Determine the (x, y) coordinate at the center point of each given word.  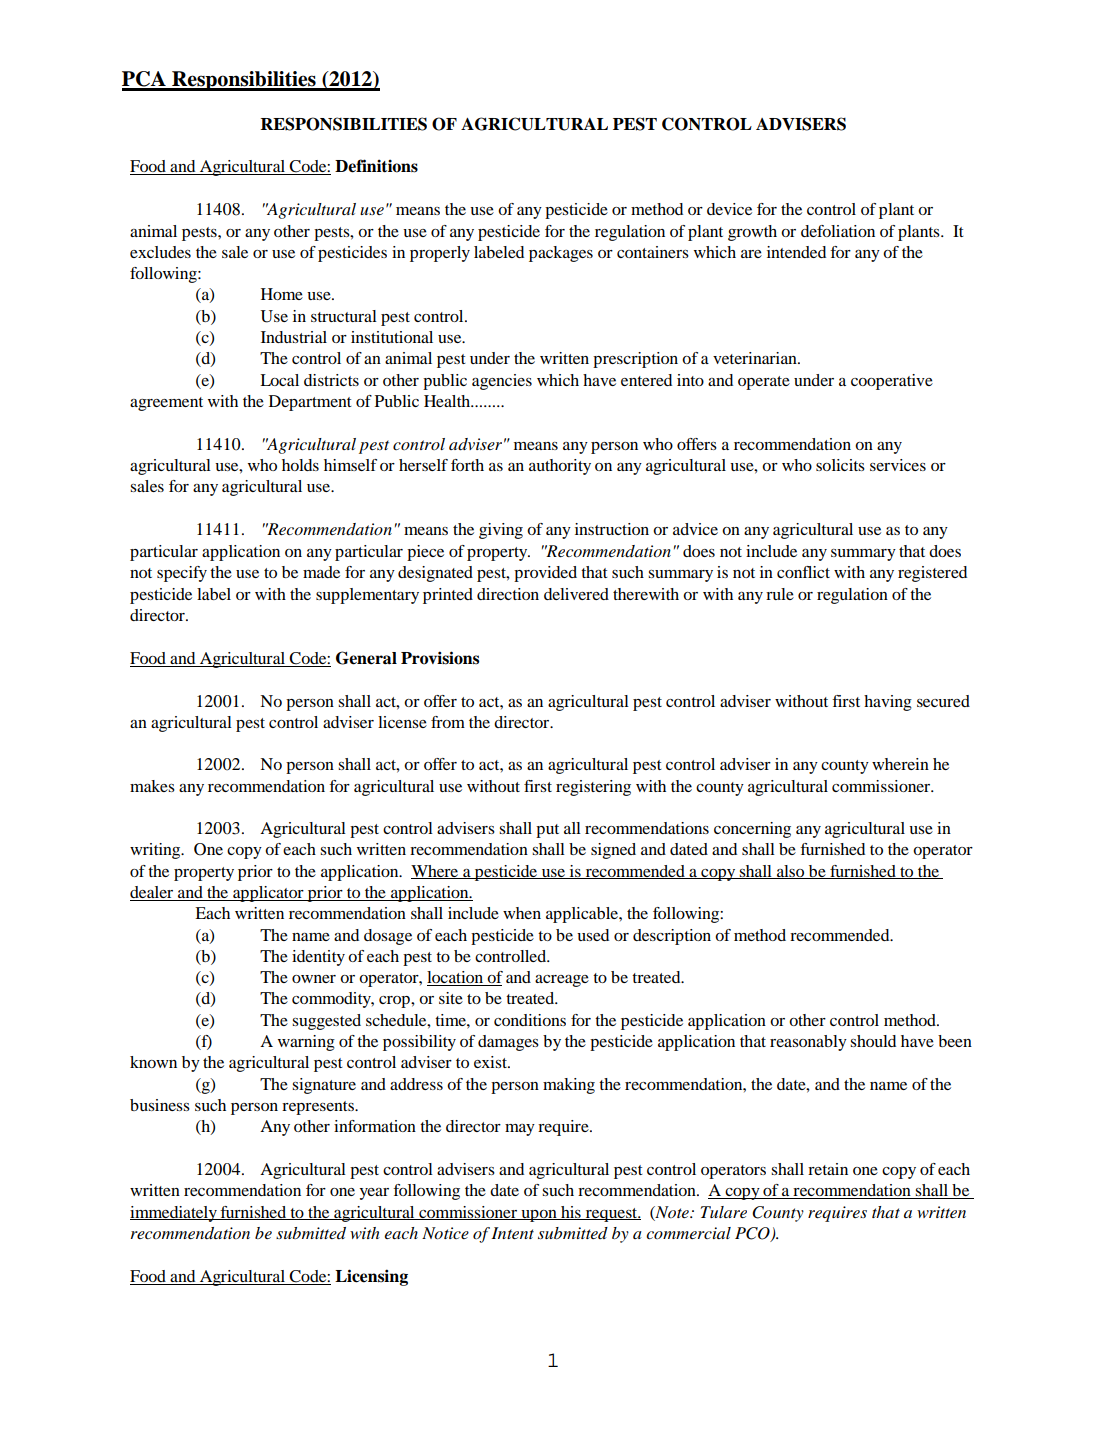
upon (539, 1216)
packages (561, 254)
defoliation (838, 231)
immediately (174, 1214)
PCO (753, 1234)
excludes (160, 252)
